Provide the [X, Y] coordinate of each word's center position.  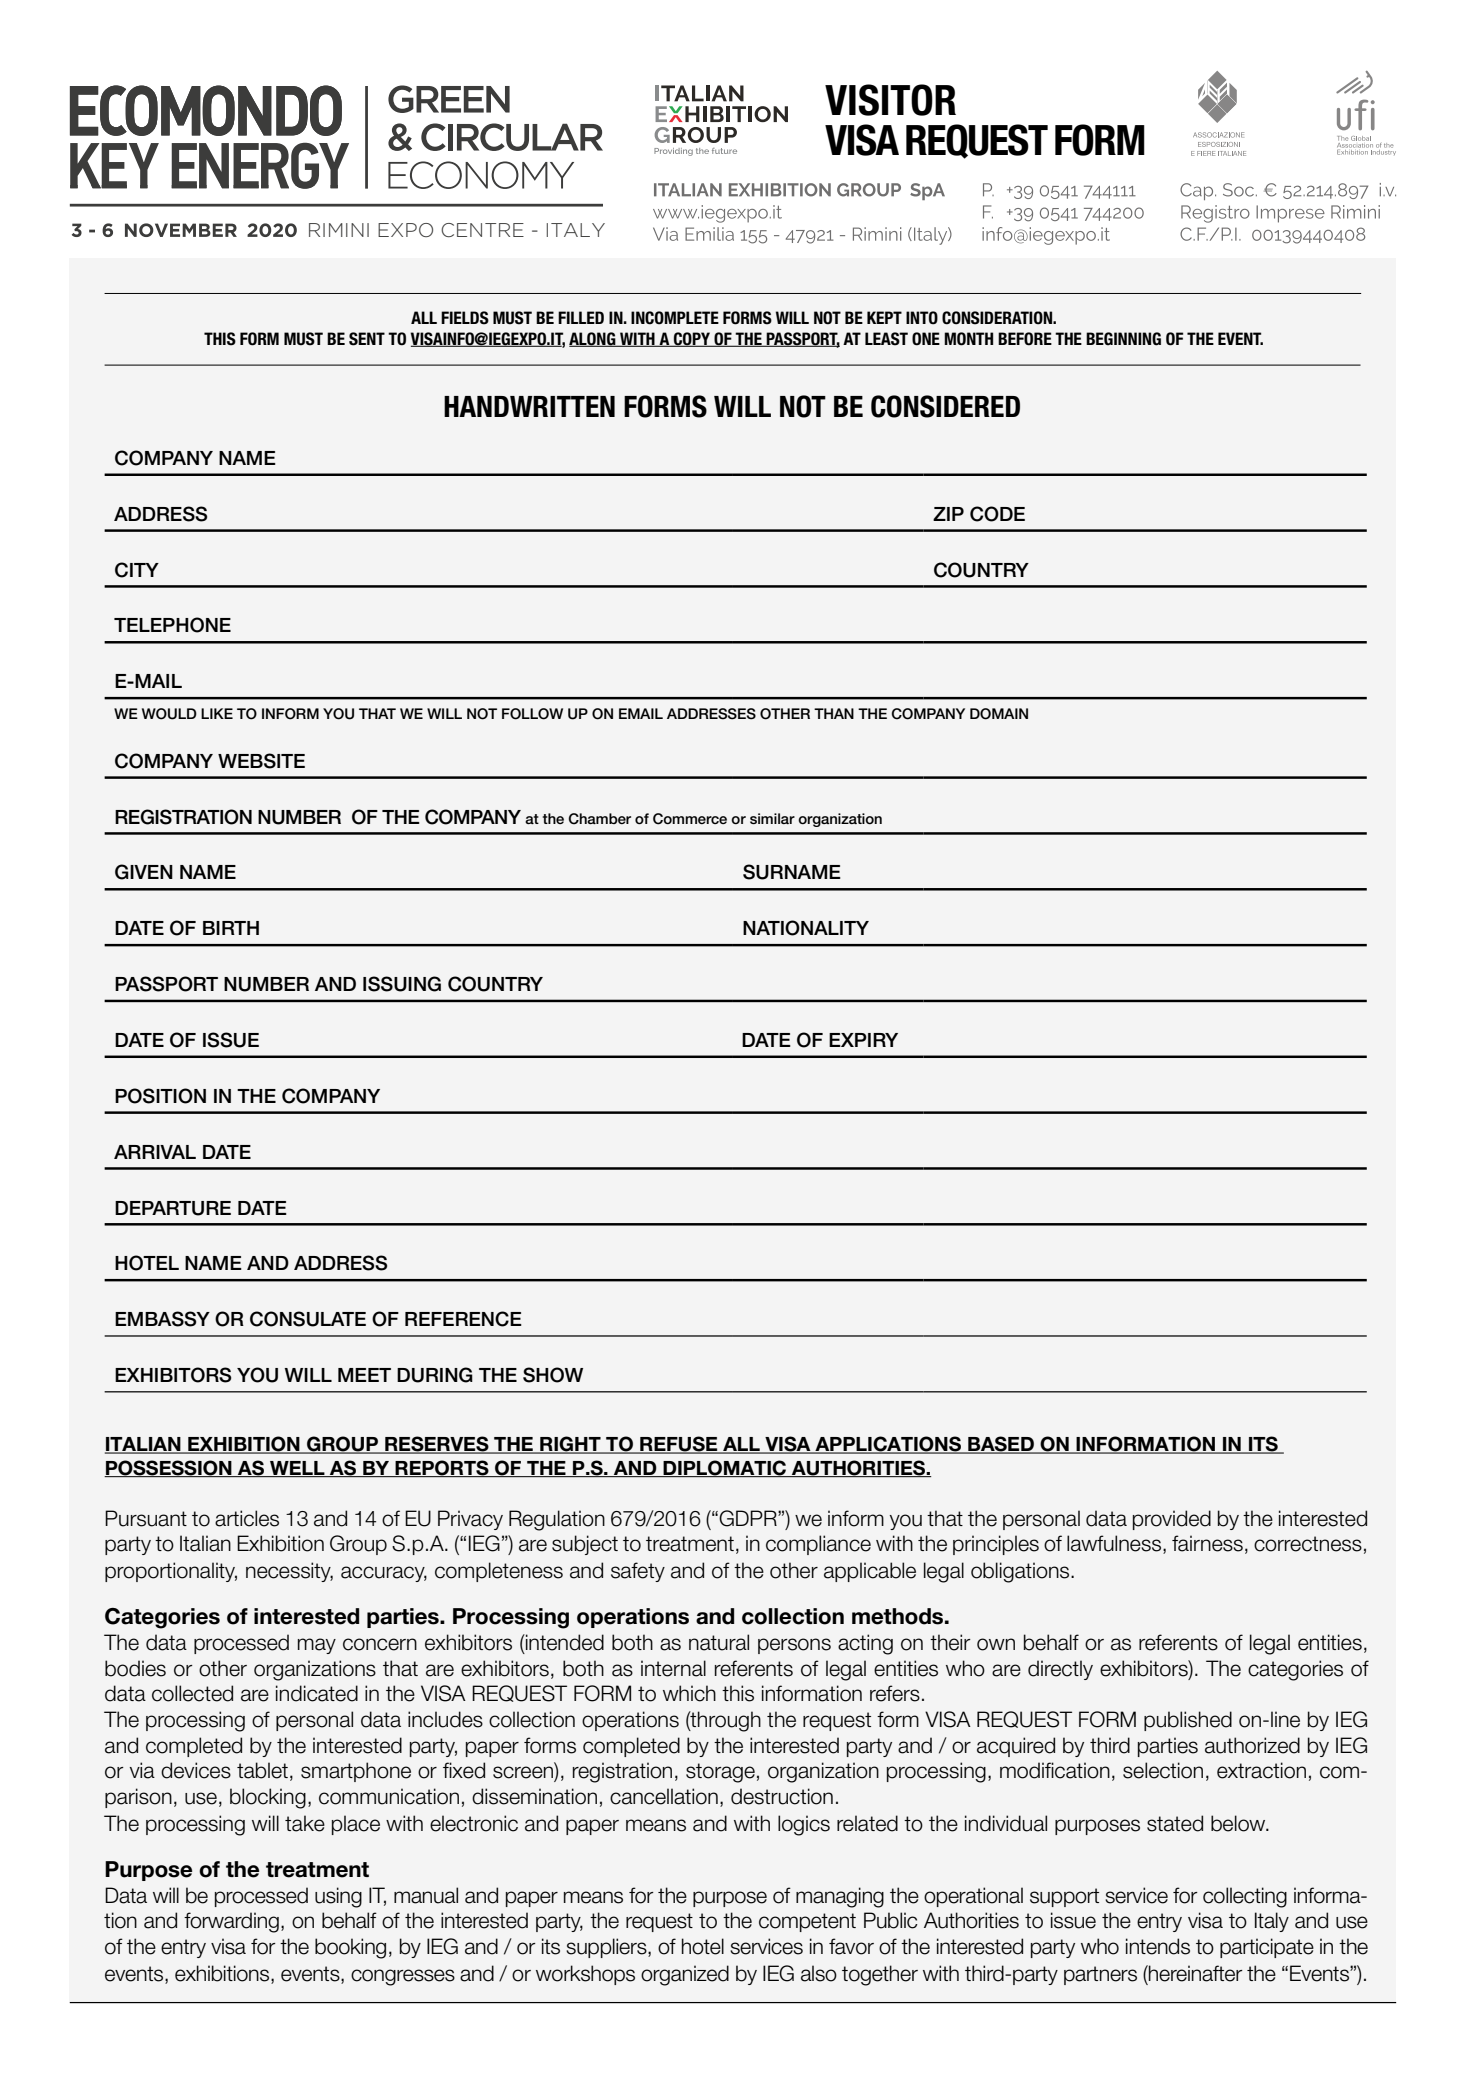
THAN [834, 713]
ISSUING [402, 984]
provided [1172, 1520]
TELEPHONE [172, 625]
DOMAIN [999, 714]
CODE [997, 514]
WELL [297, 1469]
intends [1158, 1946]
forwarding [231, 1922]
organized [685, 1975]
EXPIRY [863, 1040]
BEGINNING [1123, 339]
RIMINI [339, 230]
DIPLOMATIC [725, 1468]
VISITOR [890, 100]
